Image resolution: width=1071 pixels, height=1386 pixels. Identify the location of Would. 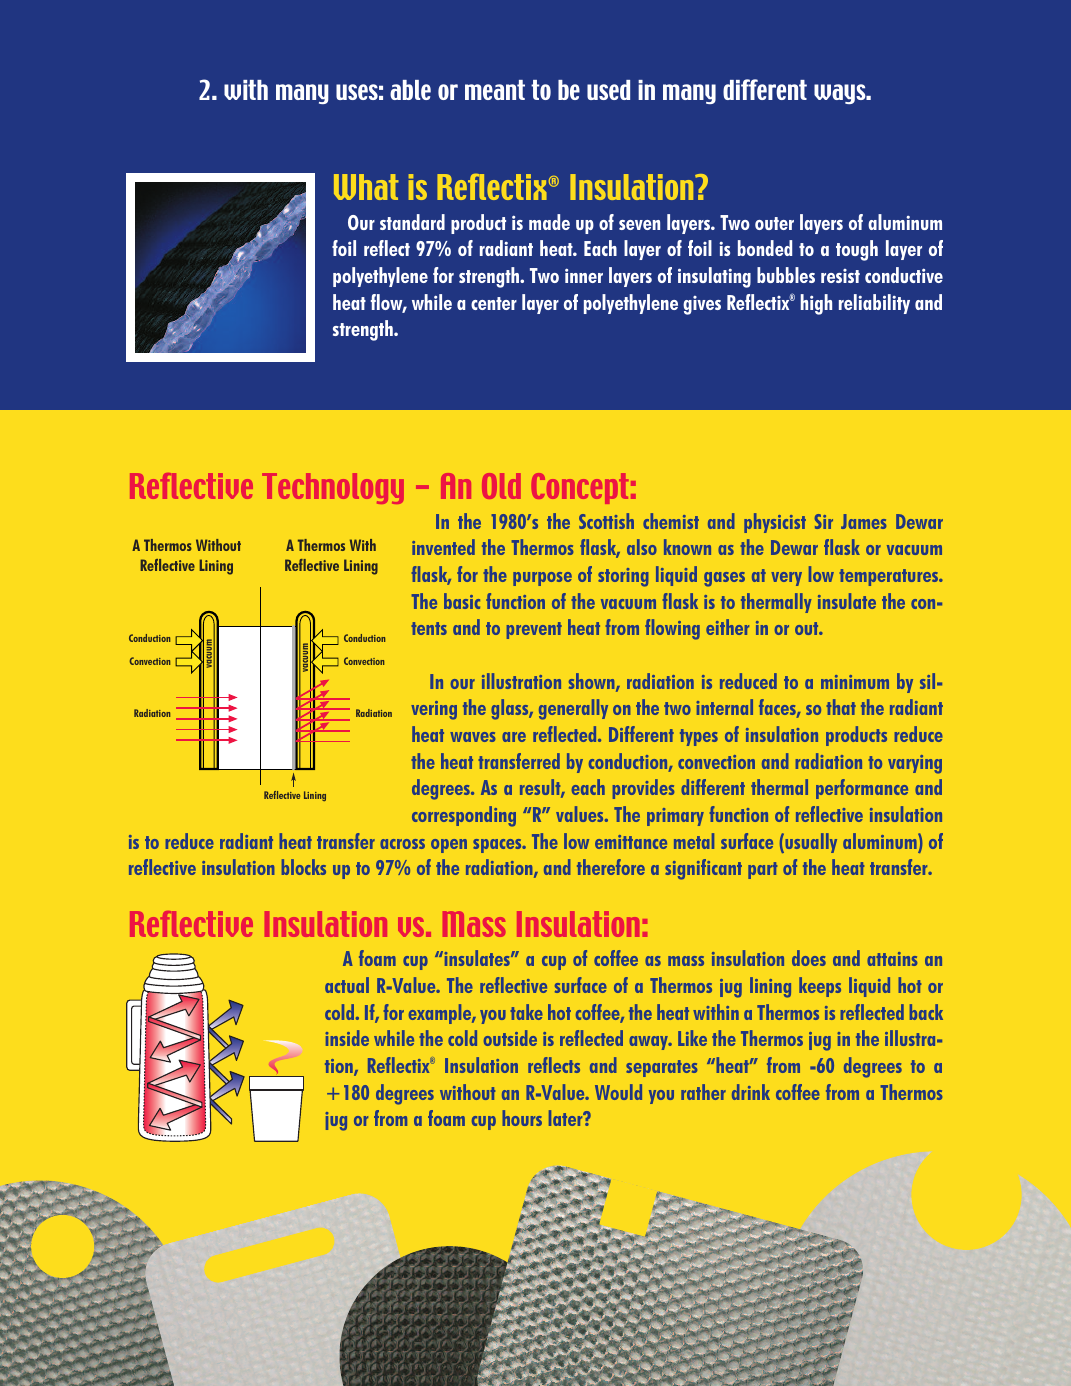
(618, 1092).
